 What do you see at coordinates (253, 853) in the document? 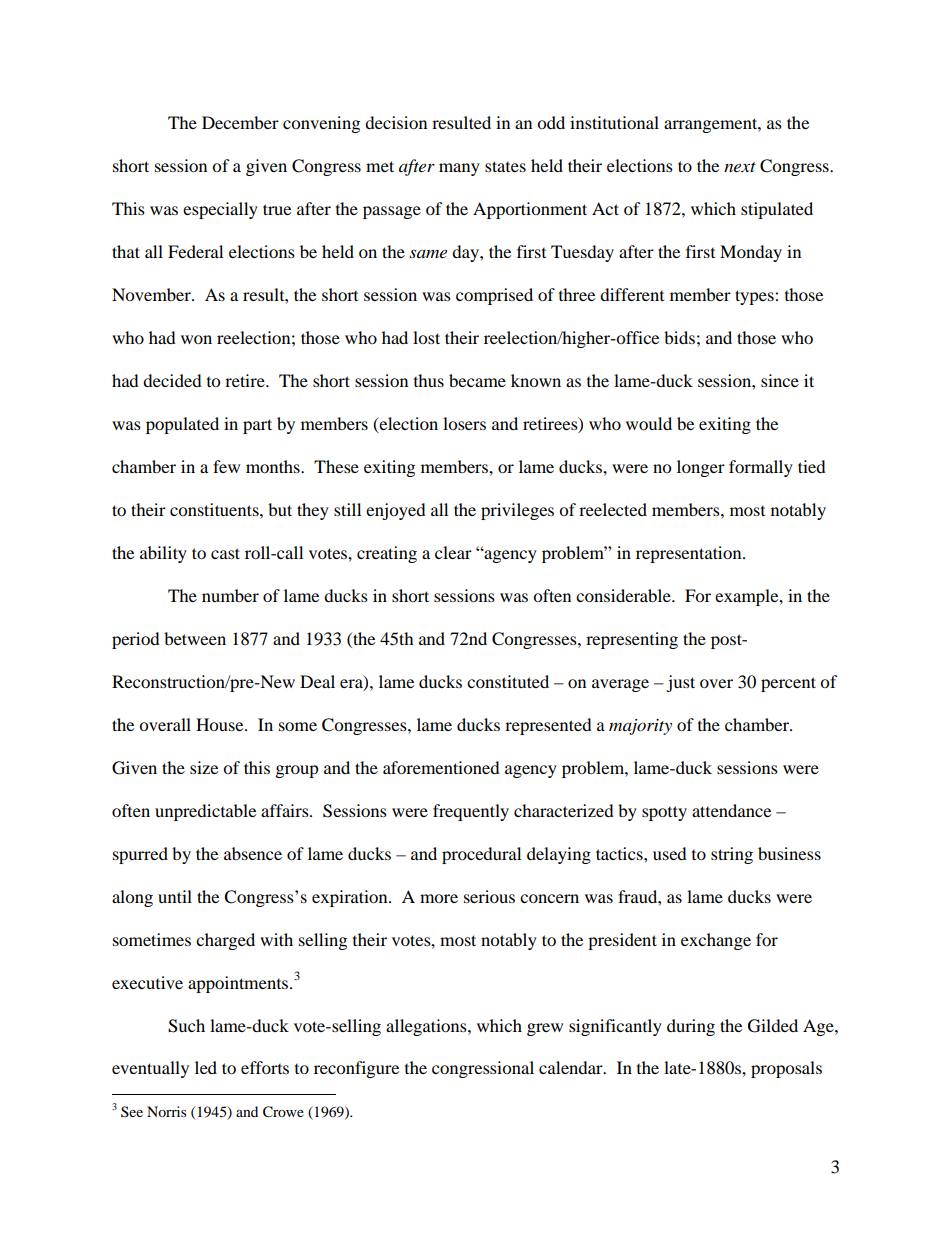
I see `absence` at bounding box center [253, 853].
